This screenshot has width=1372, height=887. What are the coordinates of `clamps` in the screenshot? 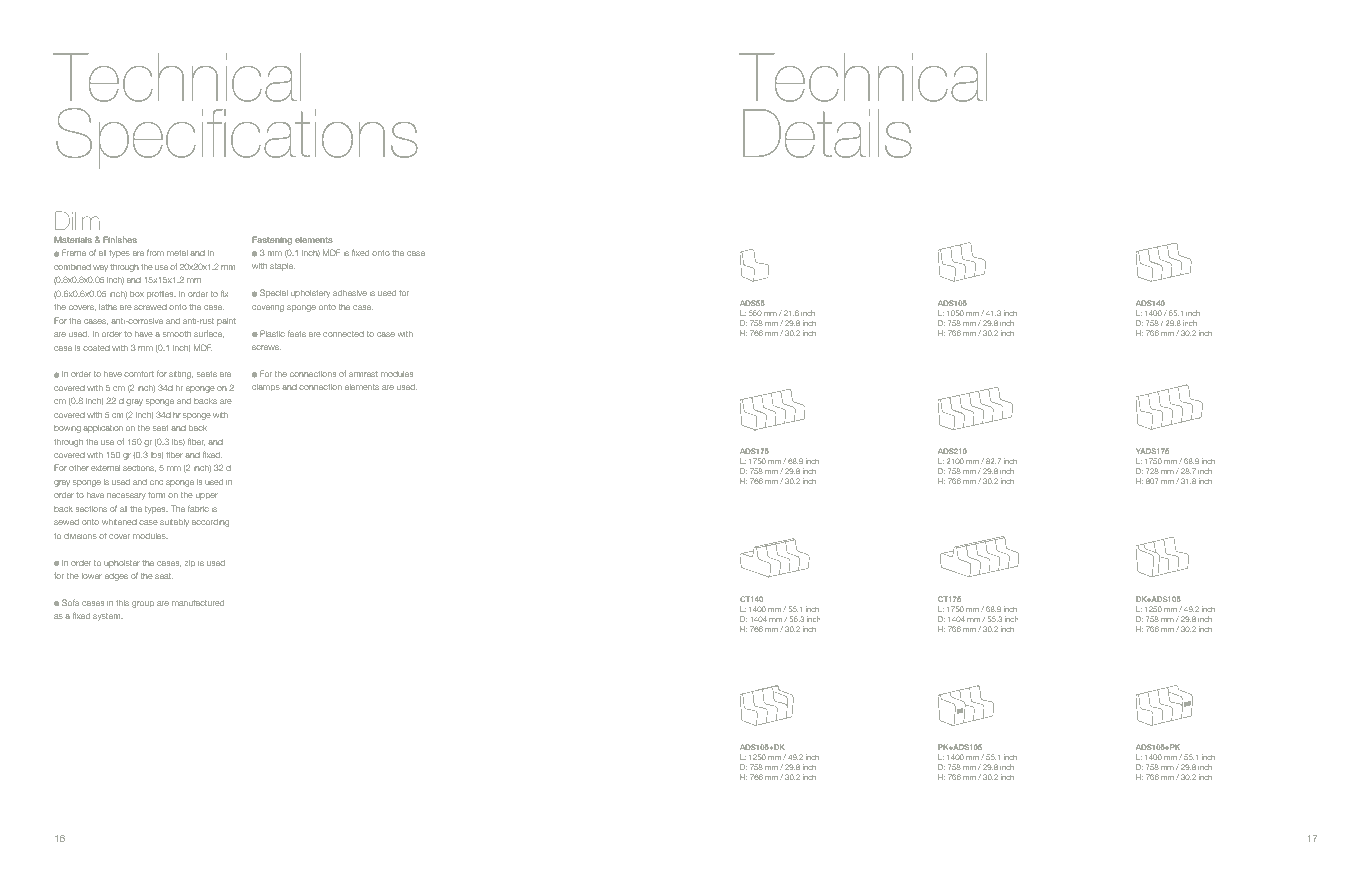 It's located at (266, 387).
